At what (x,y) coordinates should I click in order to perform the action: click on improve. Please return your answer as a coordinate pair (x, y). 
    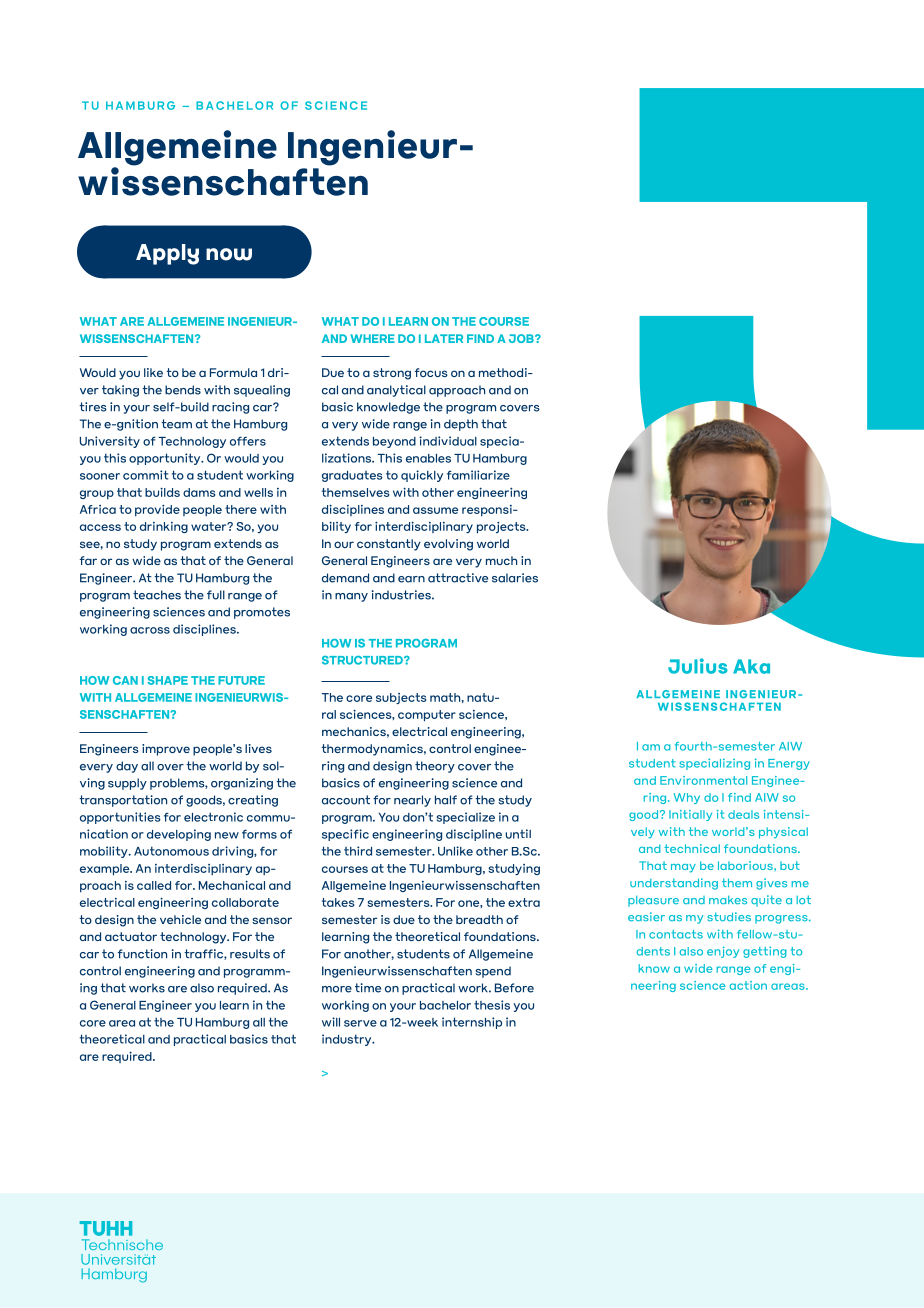
    Looking at the image, I should click on (166, 750).
